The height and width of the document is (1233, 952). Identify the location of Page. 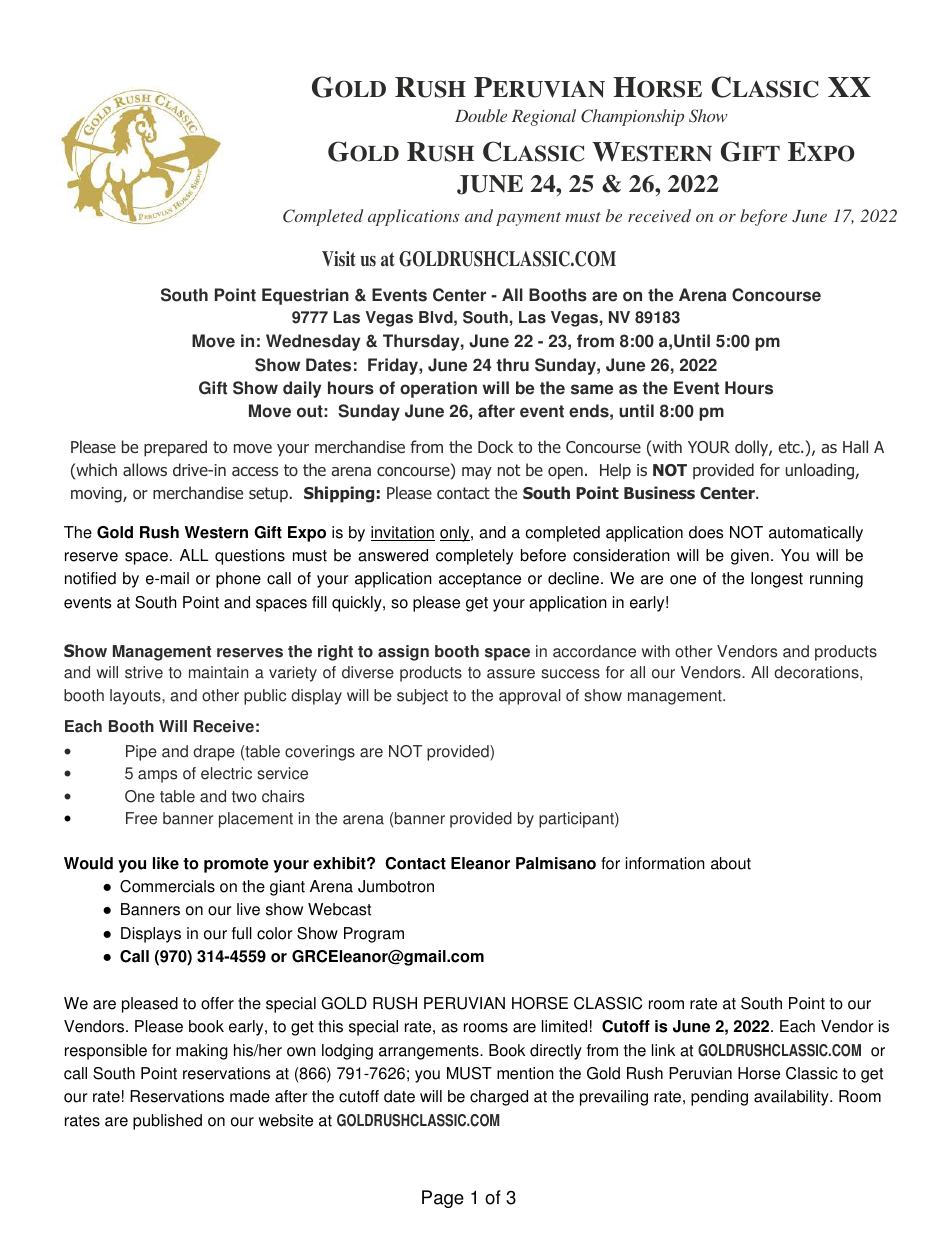
(443, 1199).
